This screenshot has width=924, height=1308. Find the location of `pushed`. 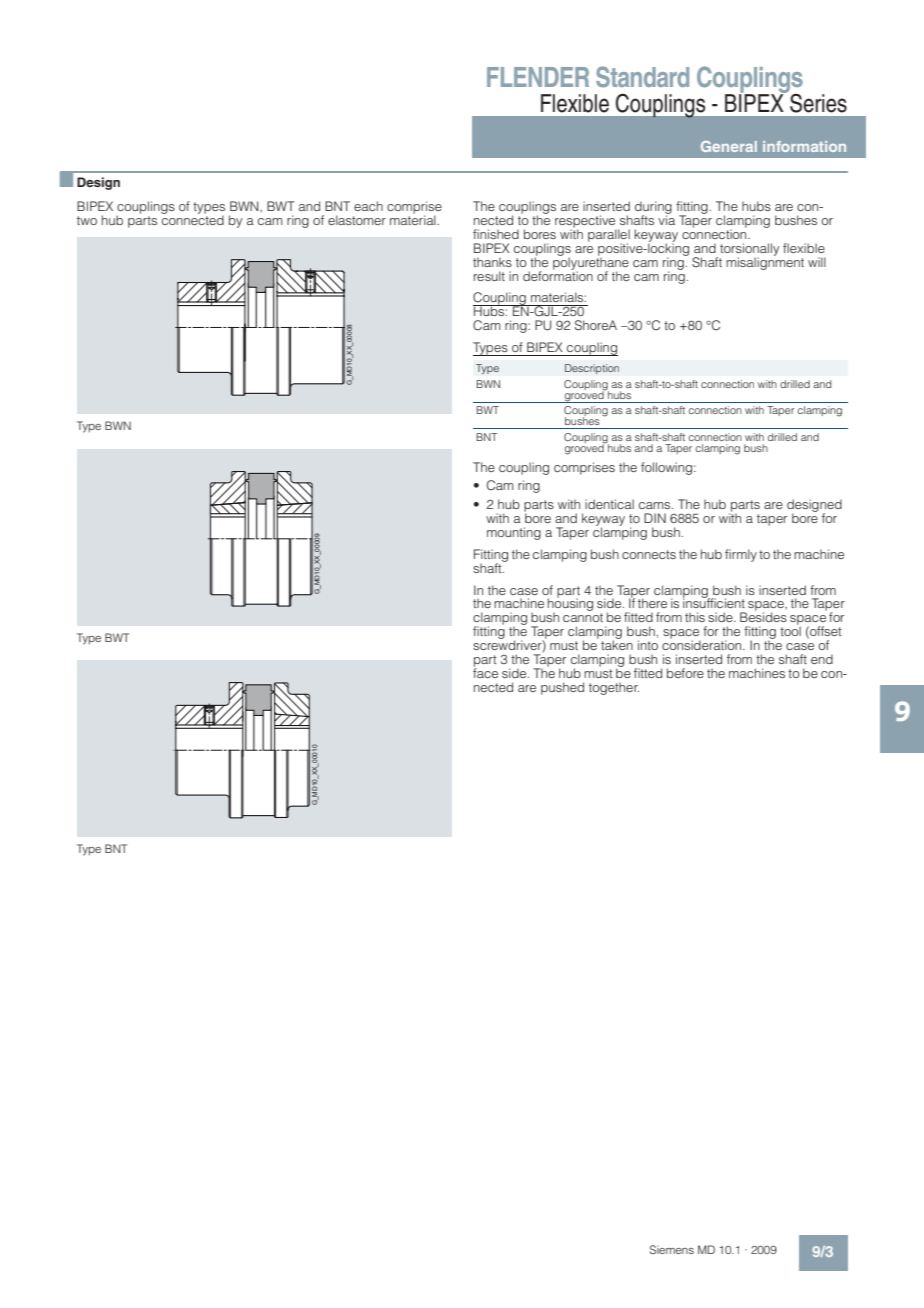

pushed is located at coordinates (562, 688).
